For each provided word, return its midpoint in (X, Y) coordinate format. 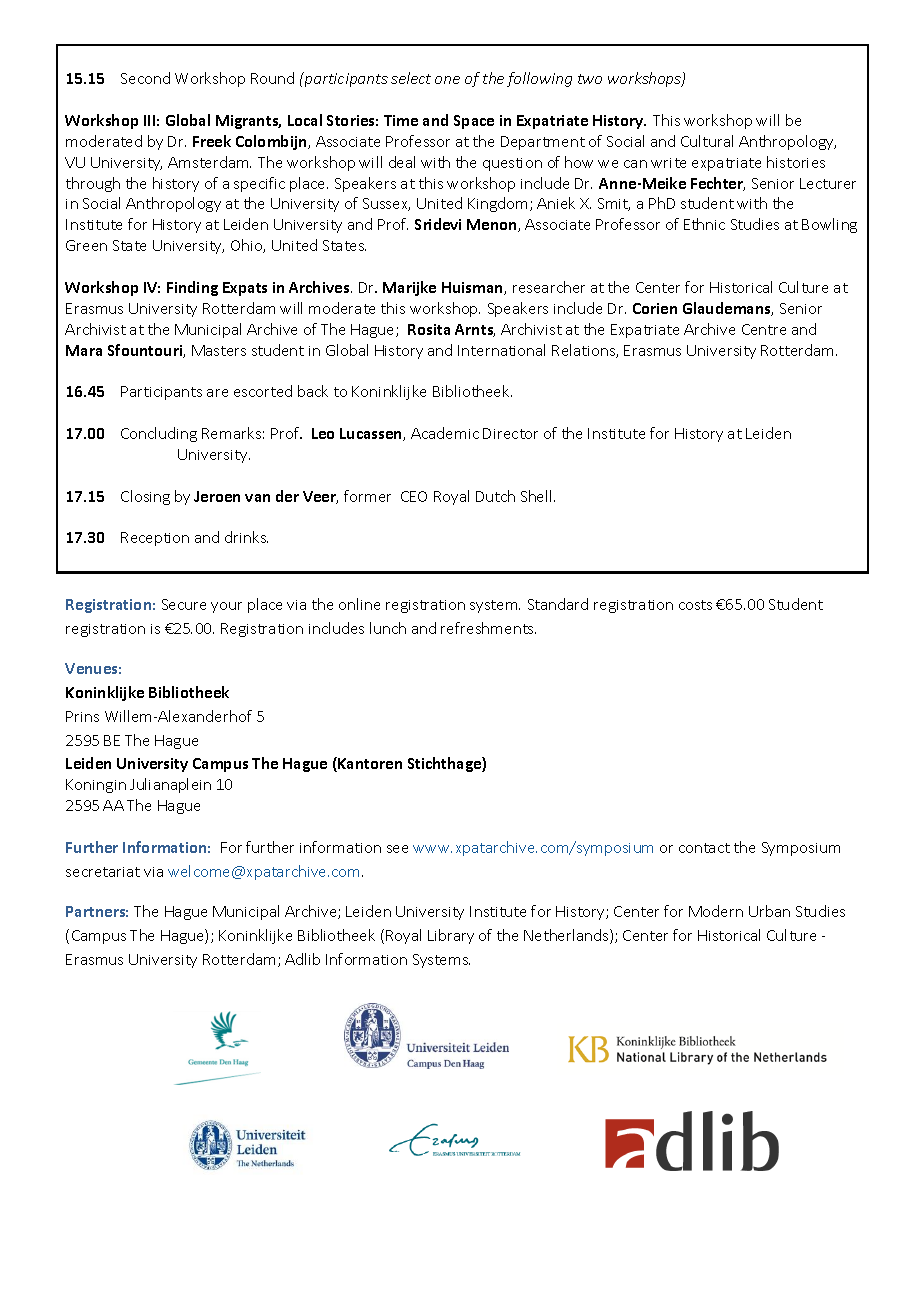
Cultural (707, 141)
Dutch (495, 496)
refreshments (488, 628)
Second (145, 78)
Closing (145, 497)
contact (704, 848)
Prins (82, 716)
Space (474, 122)
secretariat (103, 872)
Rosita (429, 329)
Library (451, 936)
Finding (192, 288)
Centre (764, 329)
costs (695, 605)
